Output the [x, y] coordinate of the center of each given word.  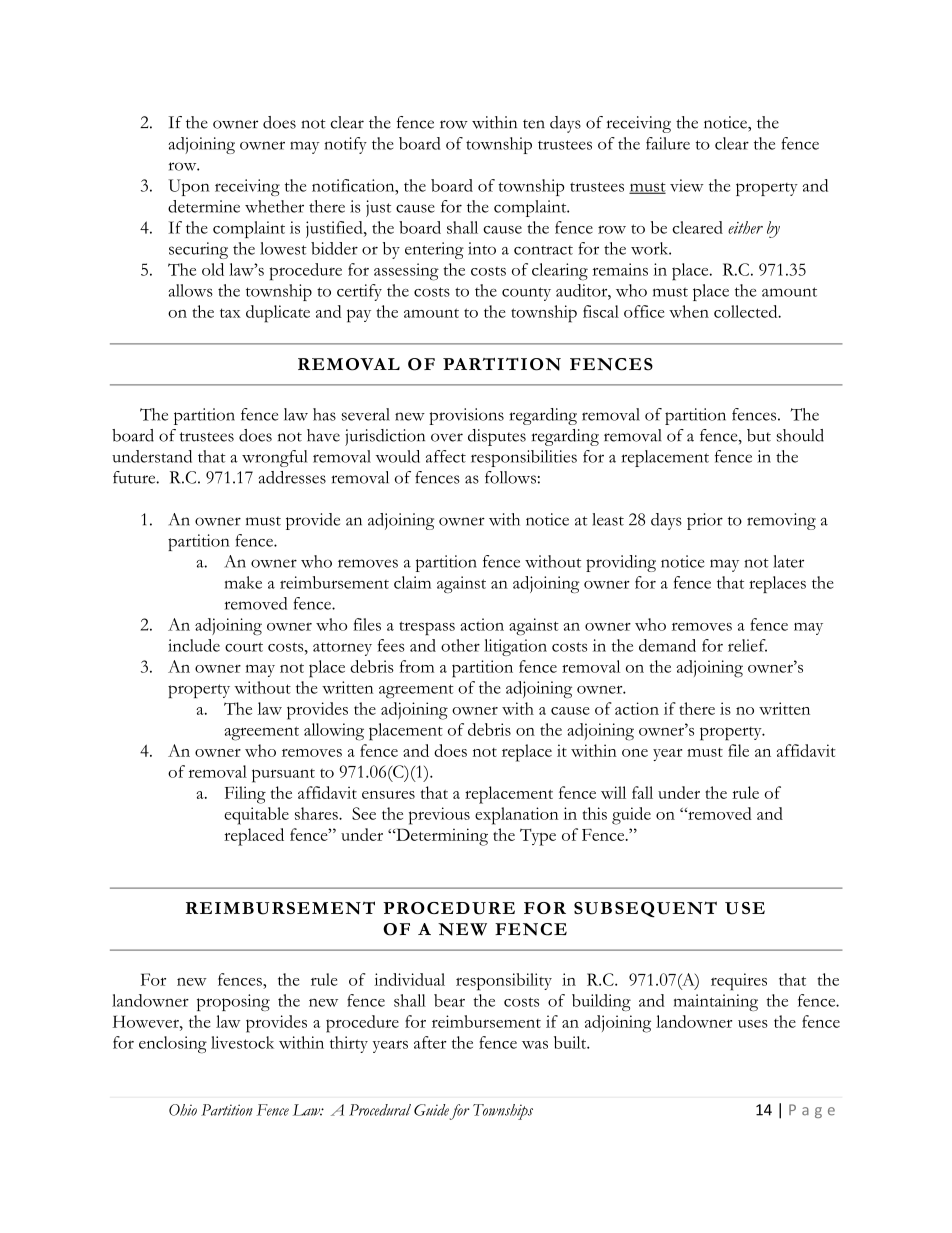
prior [705, 521]
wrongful [275, 458]
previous [439, 816]
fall [642, 792]
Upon [189, 187]
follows [510, 477]
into [482, 248]
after [430, 1042]
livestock [242, 1042]
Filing [245, 795]
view [687, 185]
